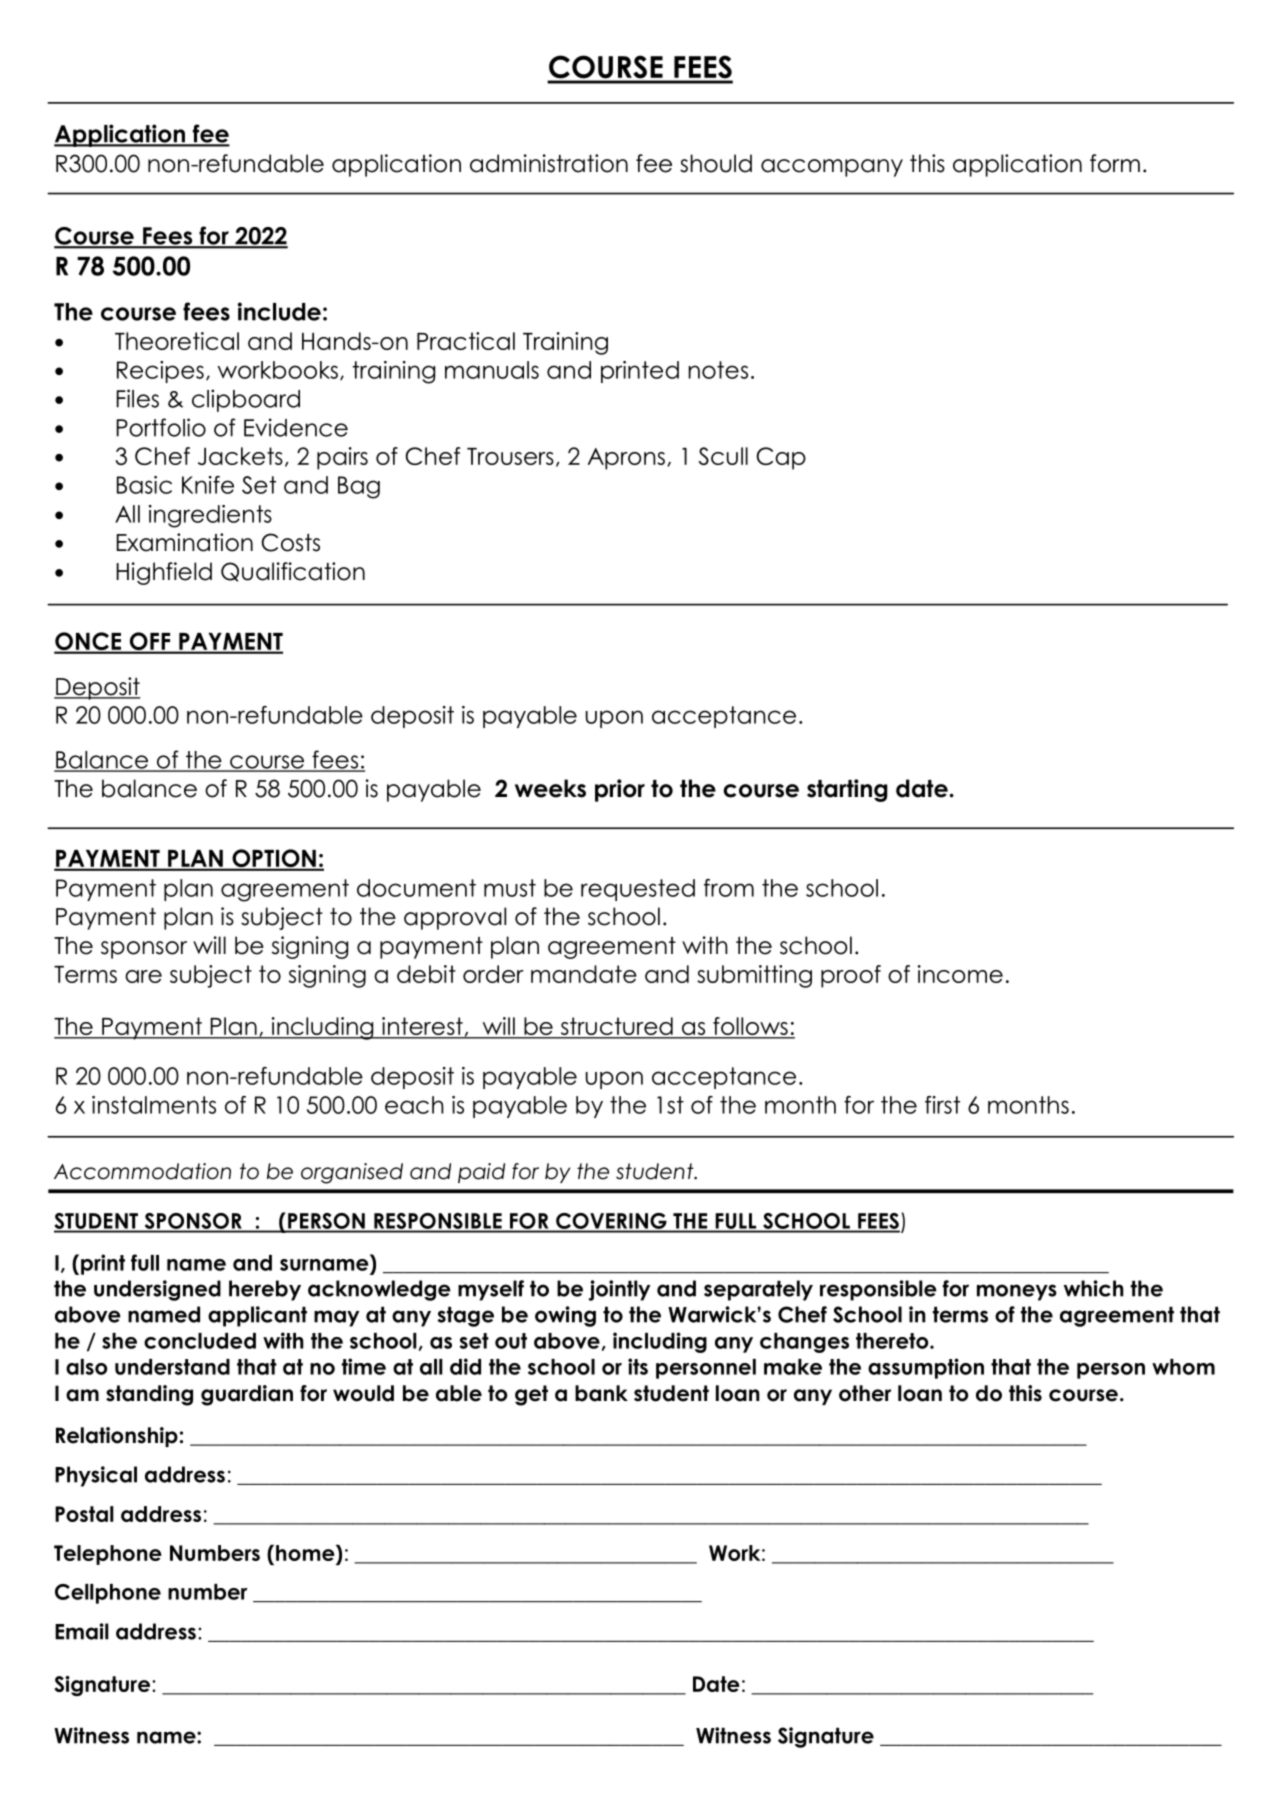 Image resolution: width=1269 pixels, height=1796 pixels. What do you see at coordinates (619, 1290) in the screenshot?
I see `jointly` at bounding box center [619, 1290].
